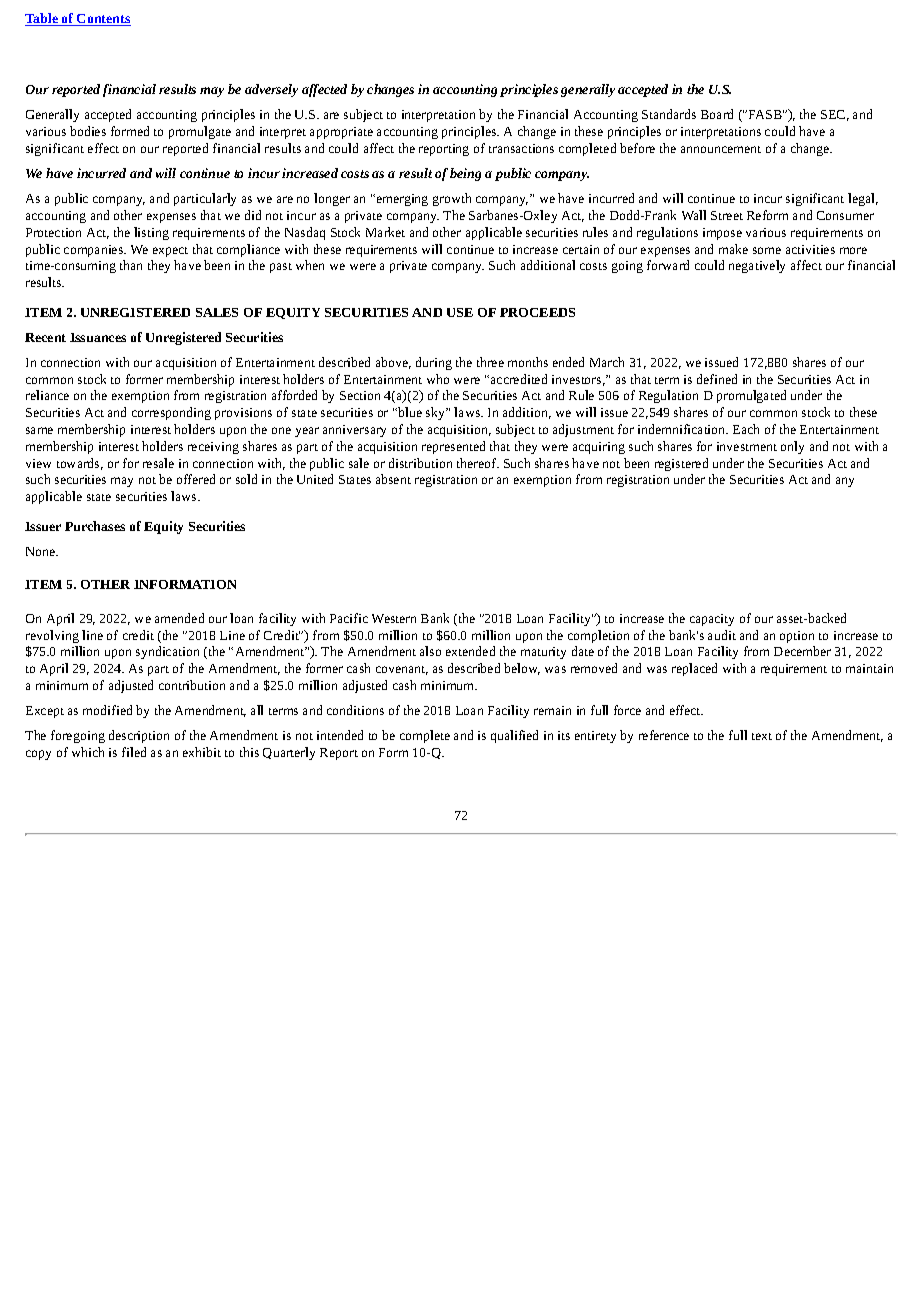 The width and height of the image is (924, 1308). Describe the element at coordinates (171, 413) in the image. I see `corresponding` at that location.
